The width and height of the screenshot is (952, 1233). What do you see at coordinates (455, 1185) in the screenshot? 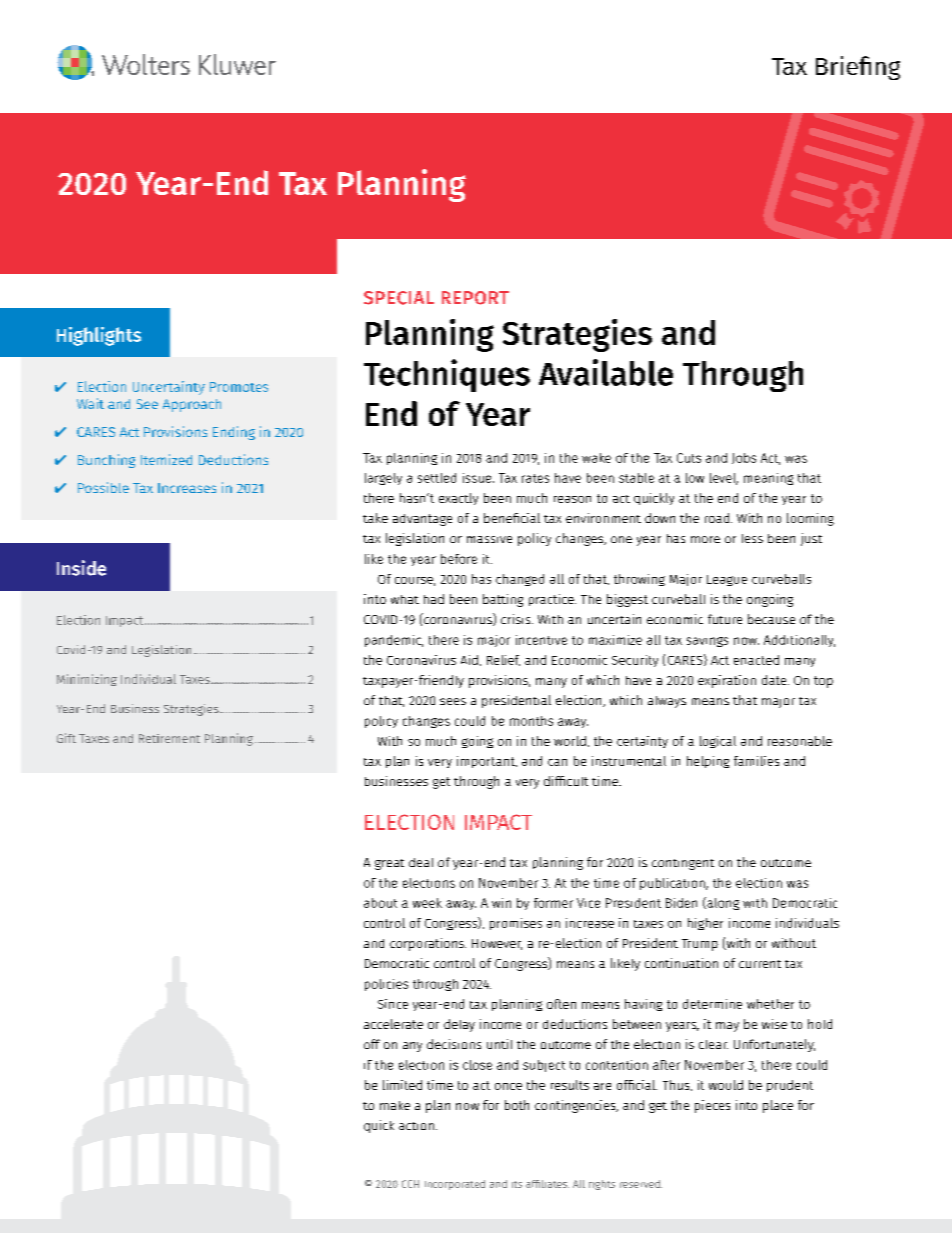
I see `Incorporated` at bounding box center [455, 1185].
